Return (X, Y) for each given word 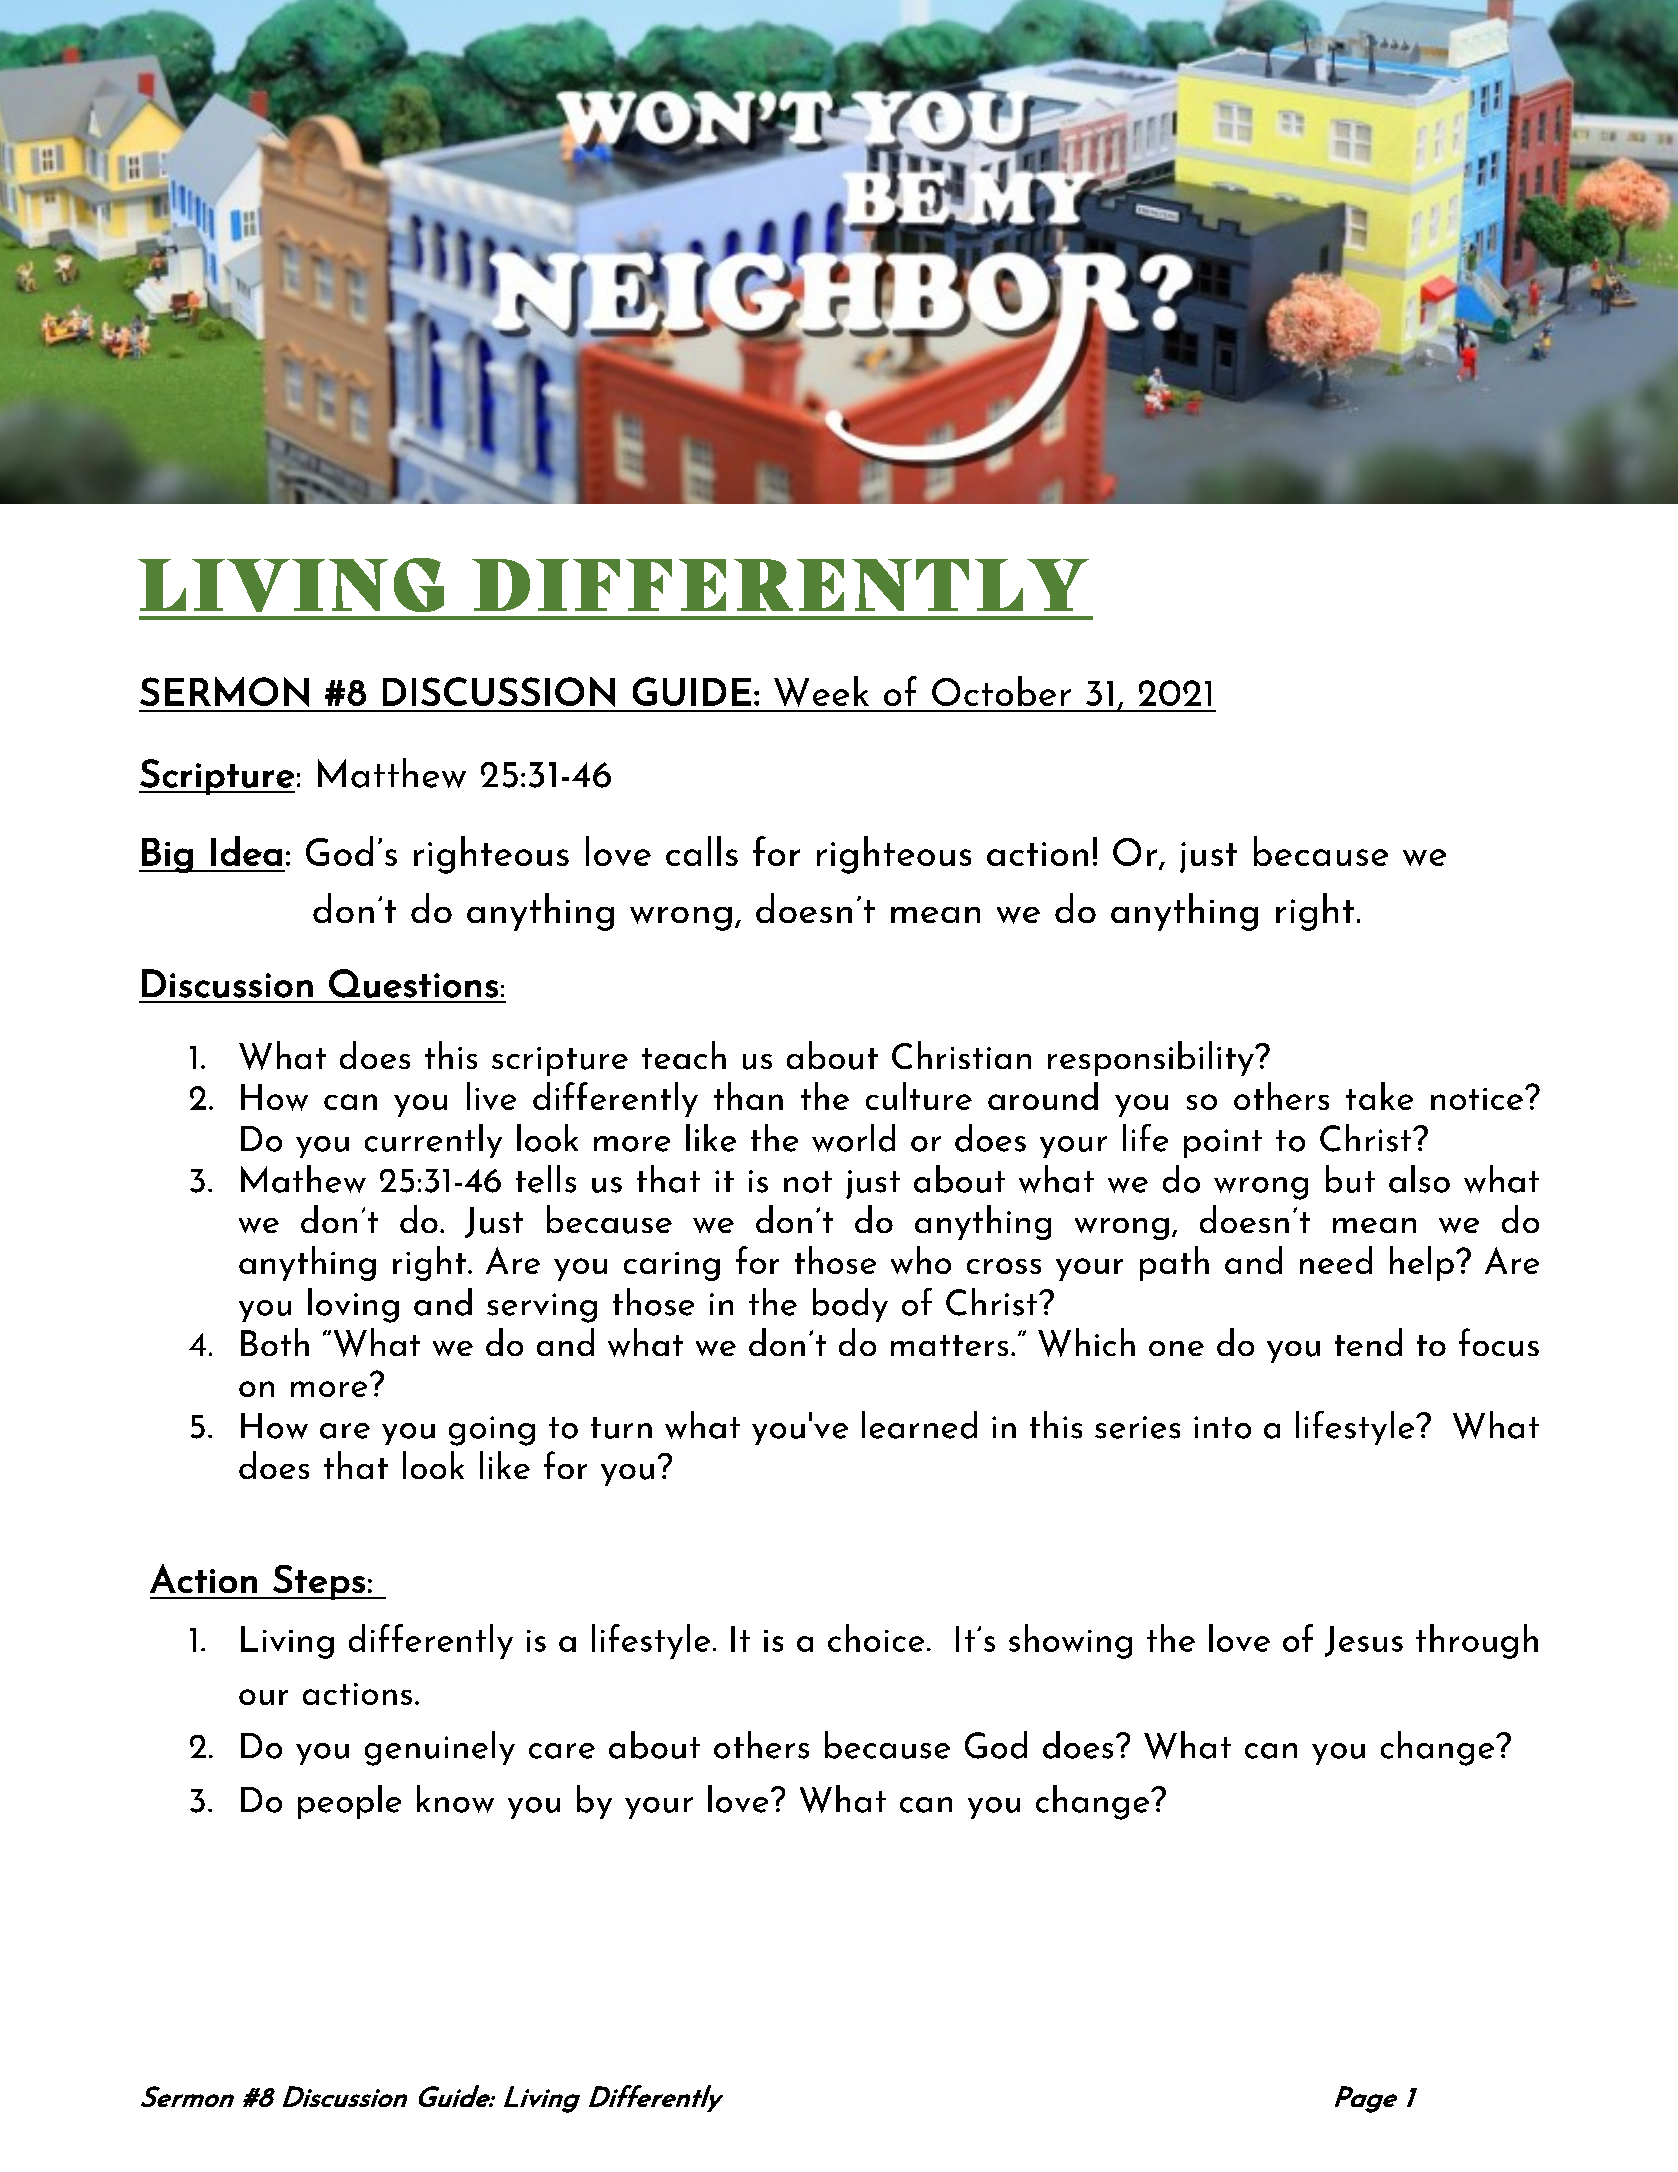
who (921, 1260)
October (1001, 691)
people (349, 1802)
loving (353, 1305)
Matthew (392, 773)
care (562, 1751)
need (1336, 1260)
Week (821, 691)
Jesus (1364, 1641)
